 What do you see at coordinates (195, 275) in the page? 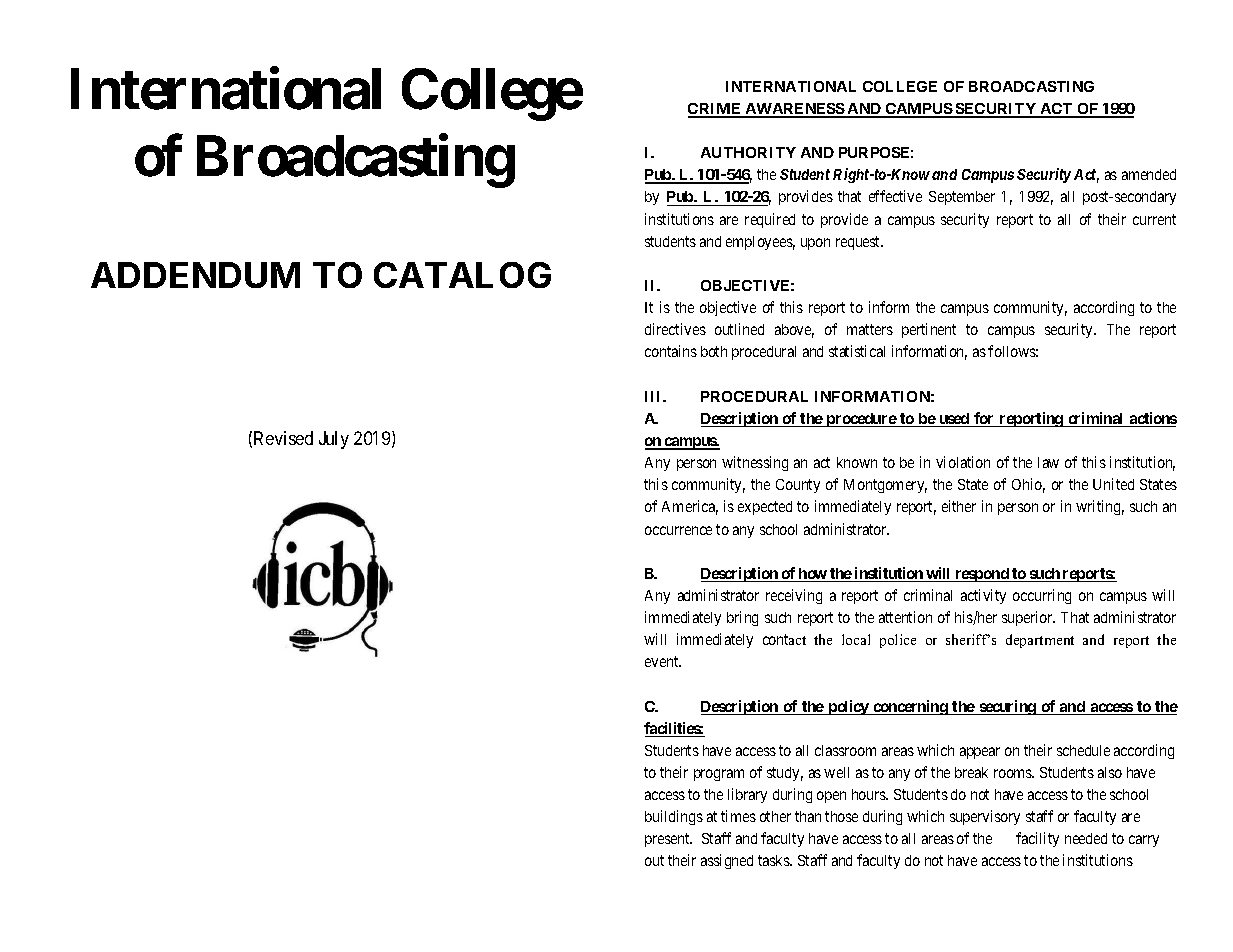
I see `ADDENDUM` at bounding box center [195, 275].
